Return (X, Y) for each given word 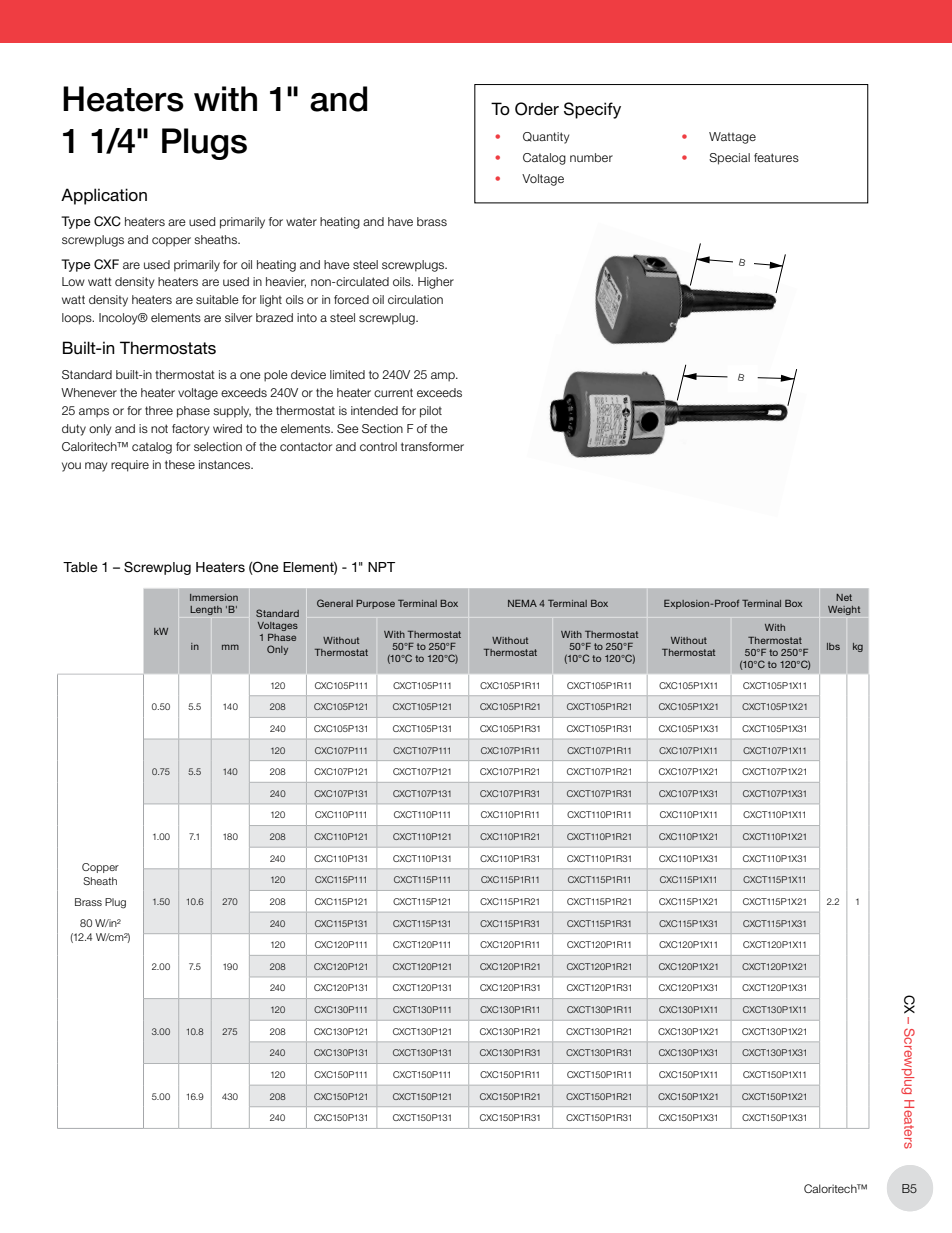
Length (206, 610)
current (393, 392)
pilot (431, 412)
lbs (833, 646)
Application (104, 196)
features (776, 157)
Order (537, 109)
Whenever (89, 392)
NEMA (522, 603)
